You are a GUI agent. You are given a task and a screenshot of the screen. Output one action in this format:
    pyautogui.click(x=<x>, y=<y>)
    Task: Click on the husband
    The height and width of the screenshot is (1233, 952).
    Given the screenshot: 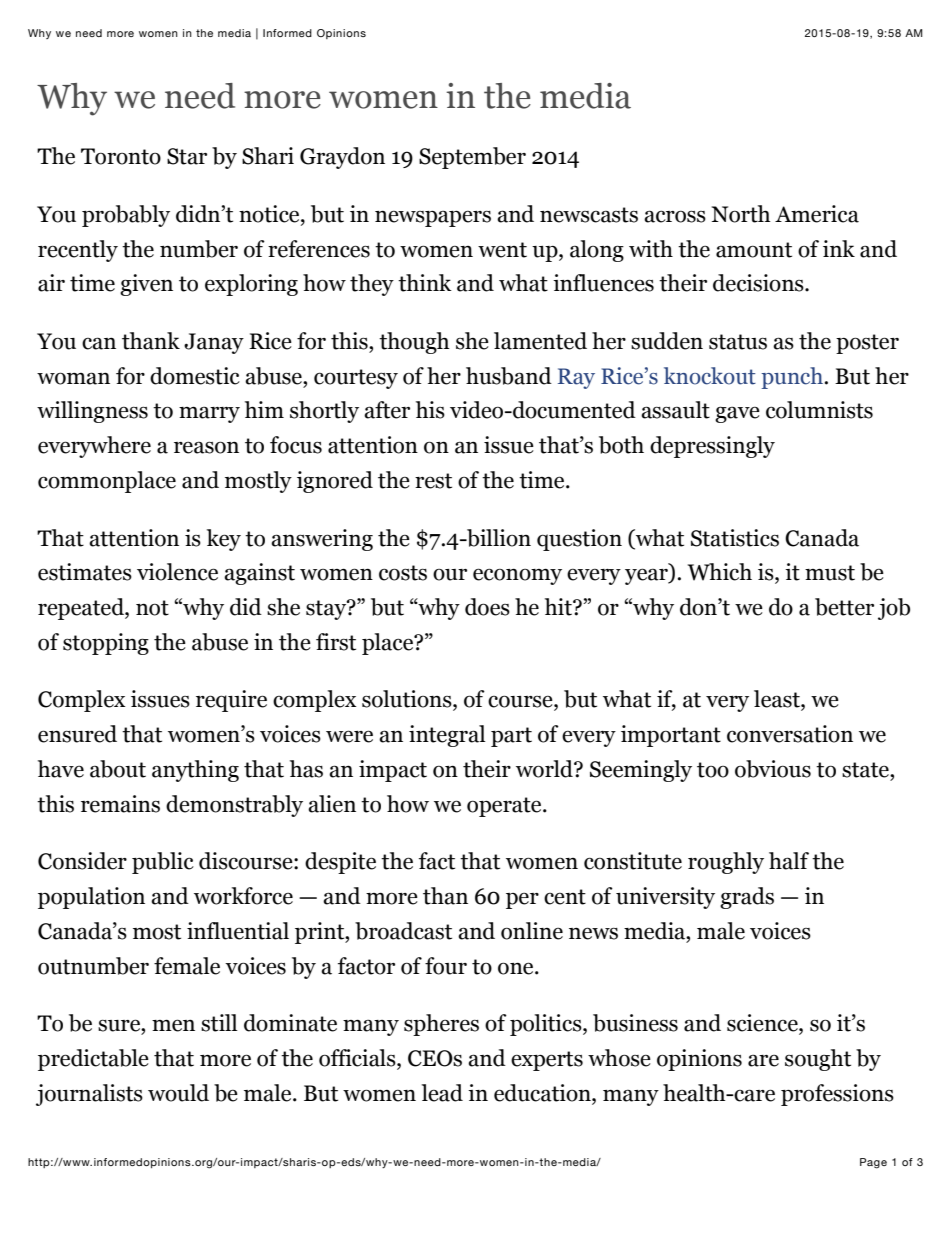 What is the action you would take?
    pyautogui.click(x=509, y=376)
